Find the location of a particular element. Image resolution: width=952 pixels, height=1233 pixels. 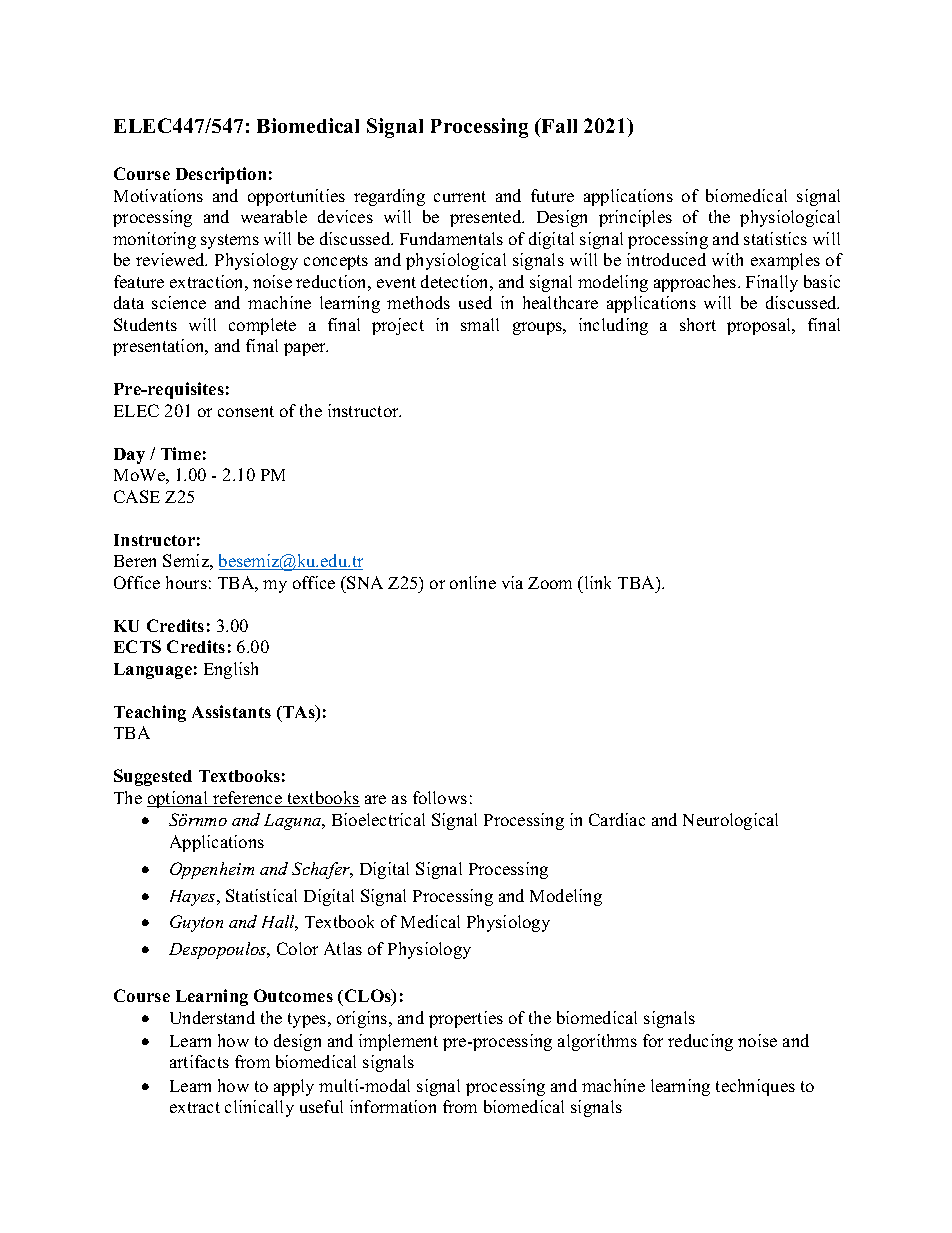

techniques is located at coordinates (755, 1087).
